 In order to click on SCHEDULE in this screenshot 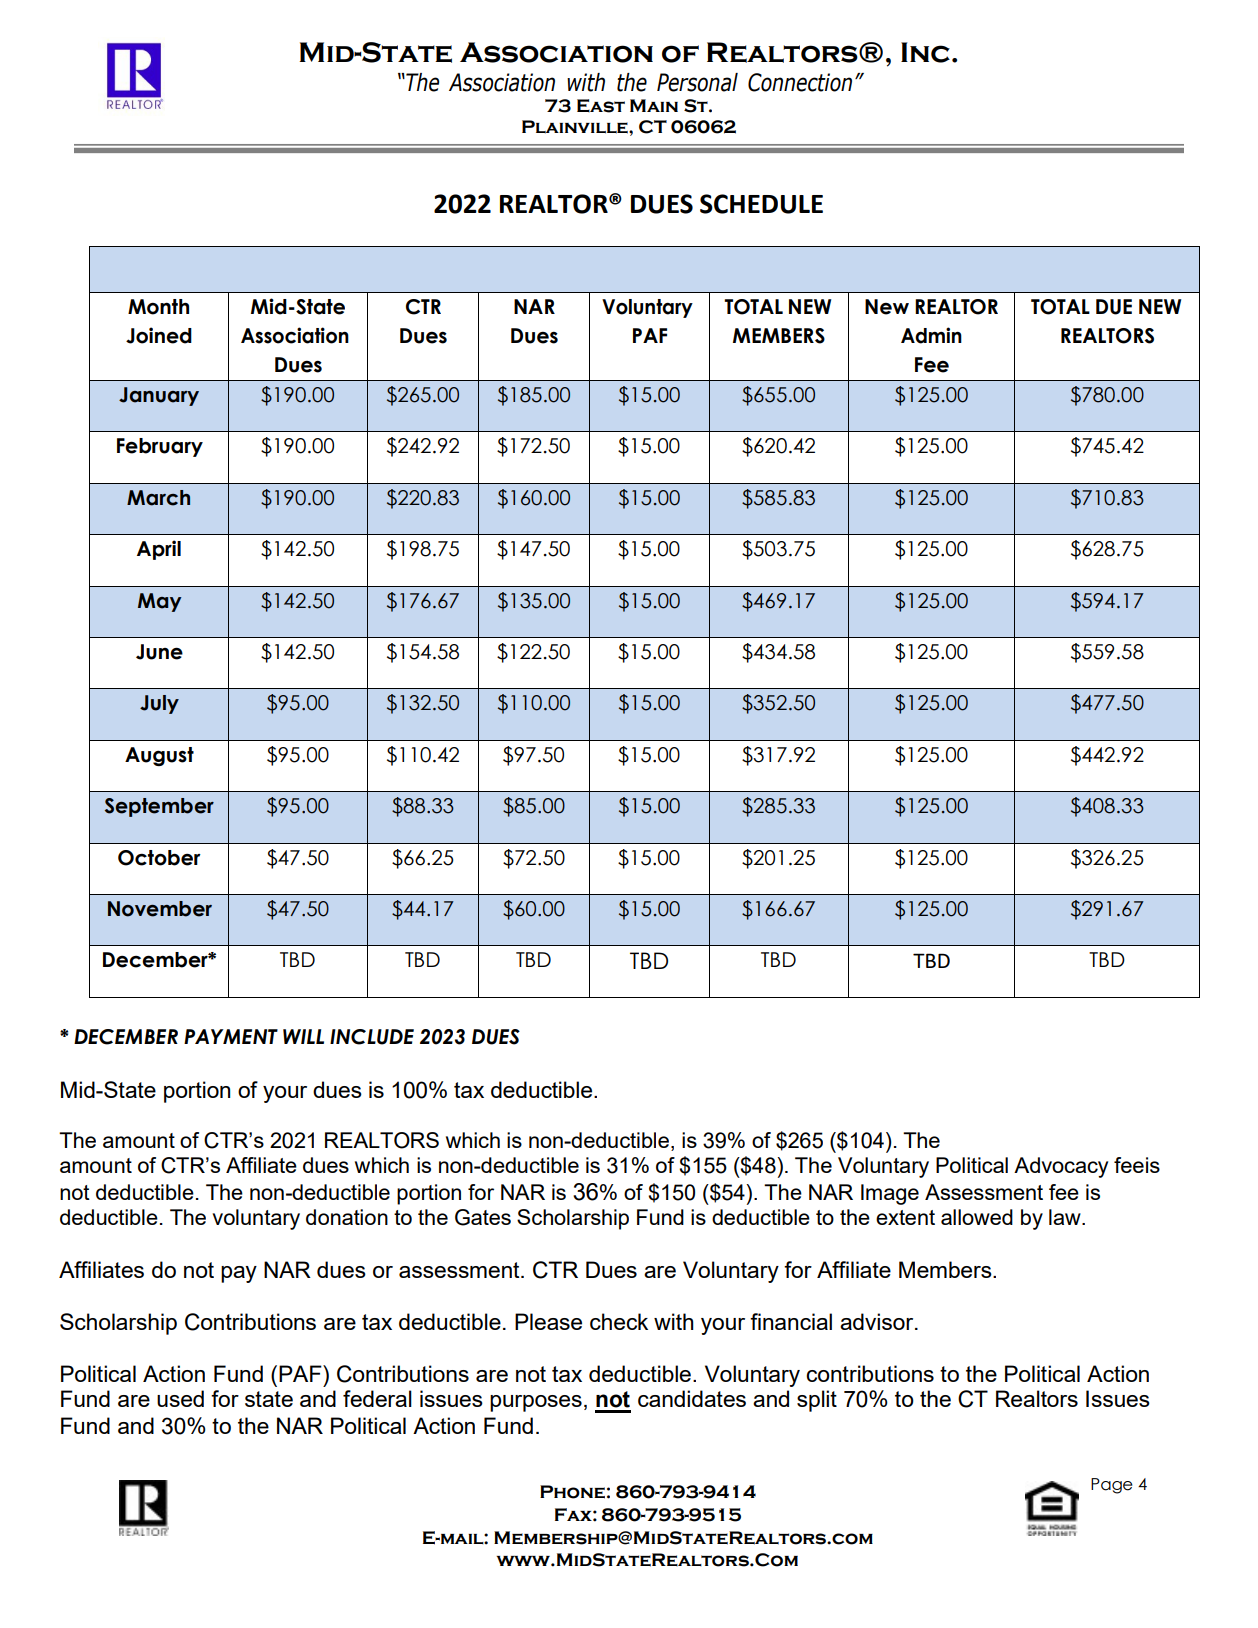, I will do `click(761, 204)`.
